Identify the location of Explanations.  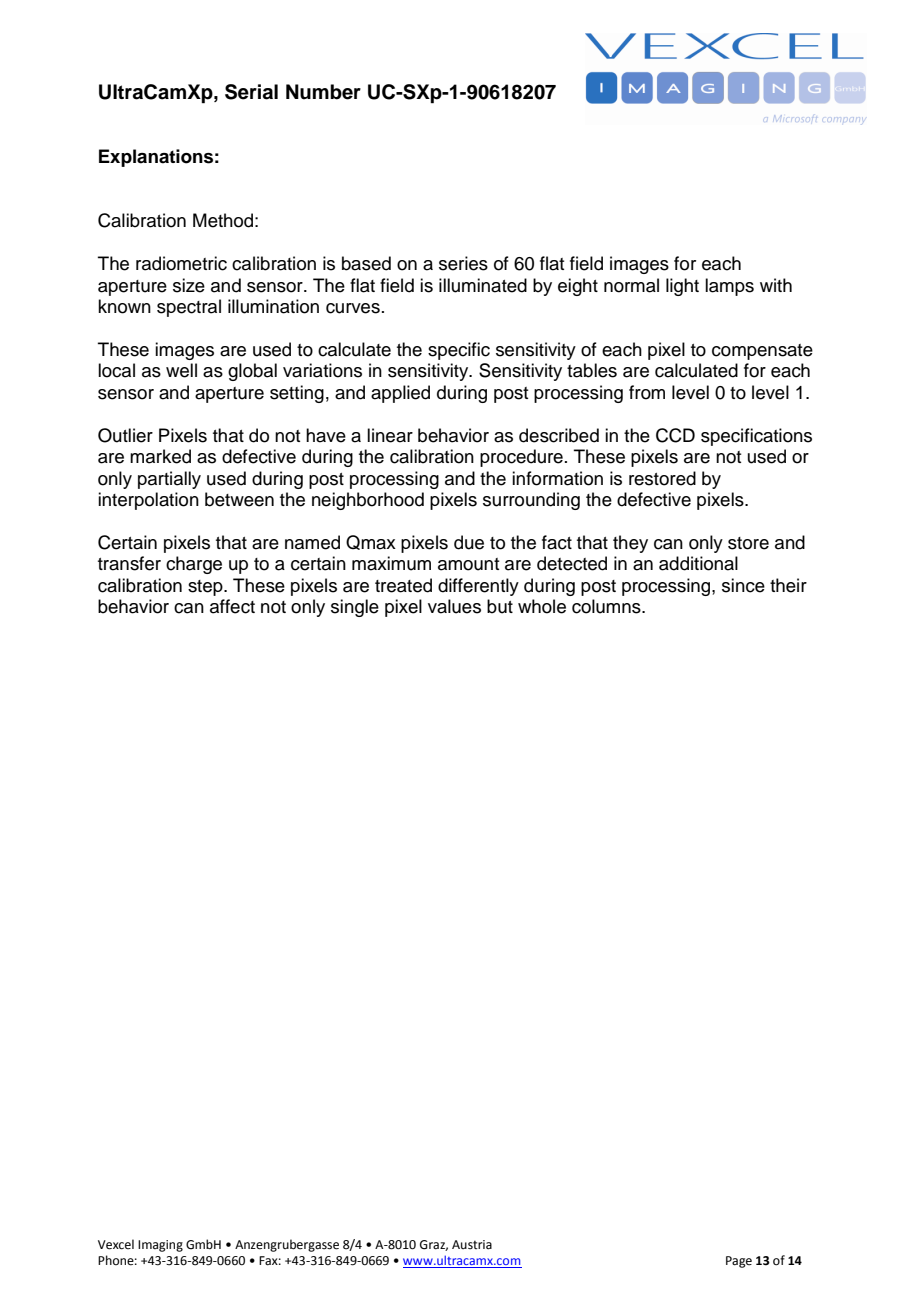
(156, 158).
